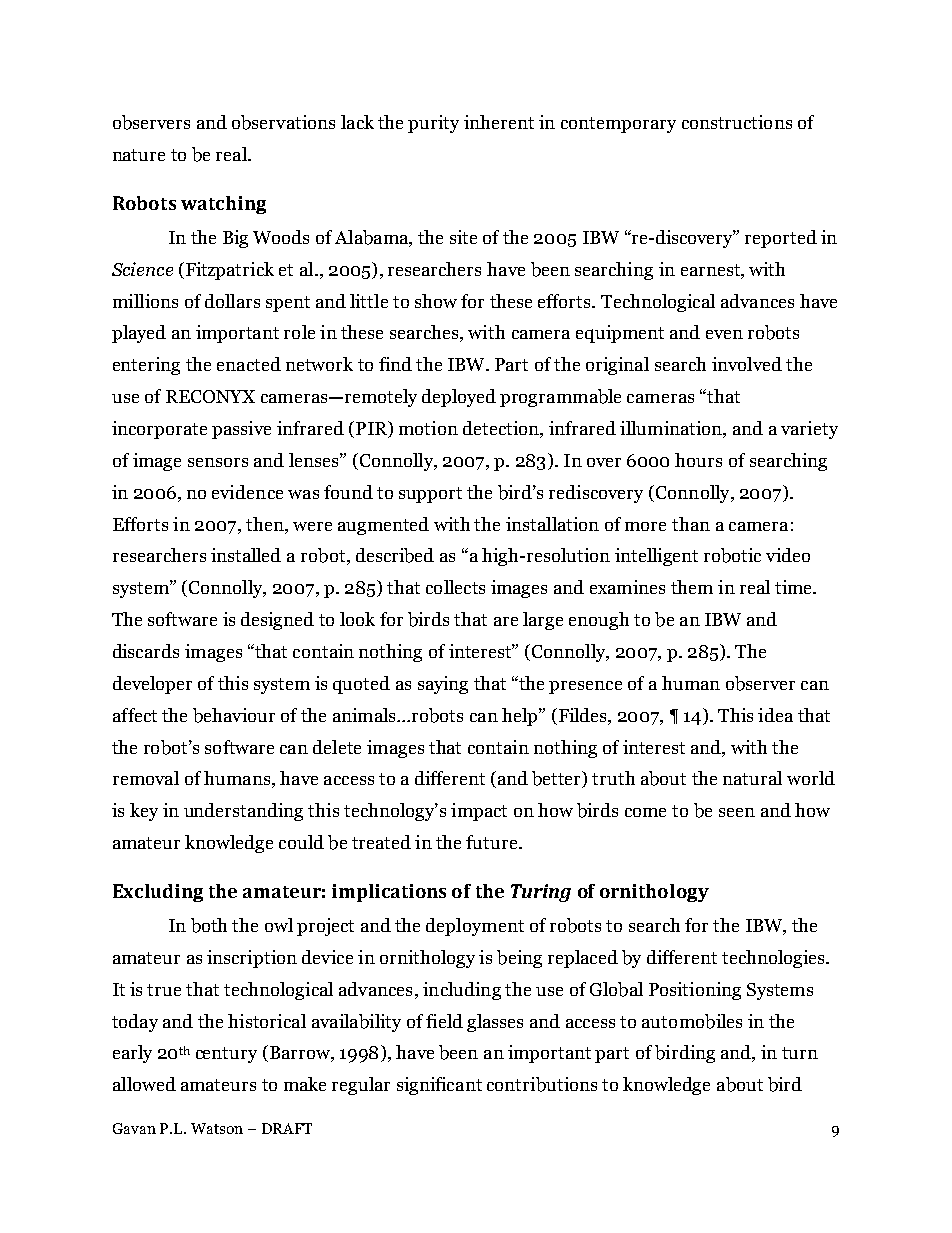 This image has width=952, height=1233. I want to click on enacted, so click(249, 364).
